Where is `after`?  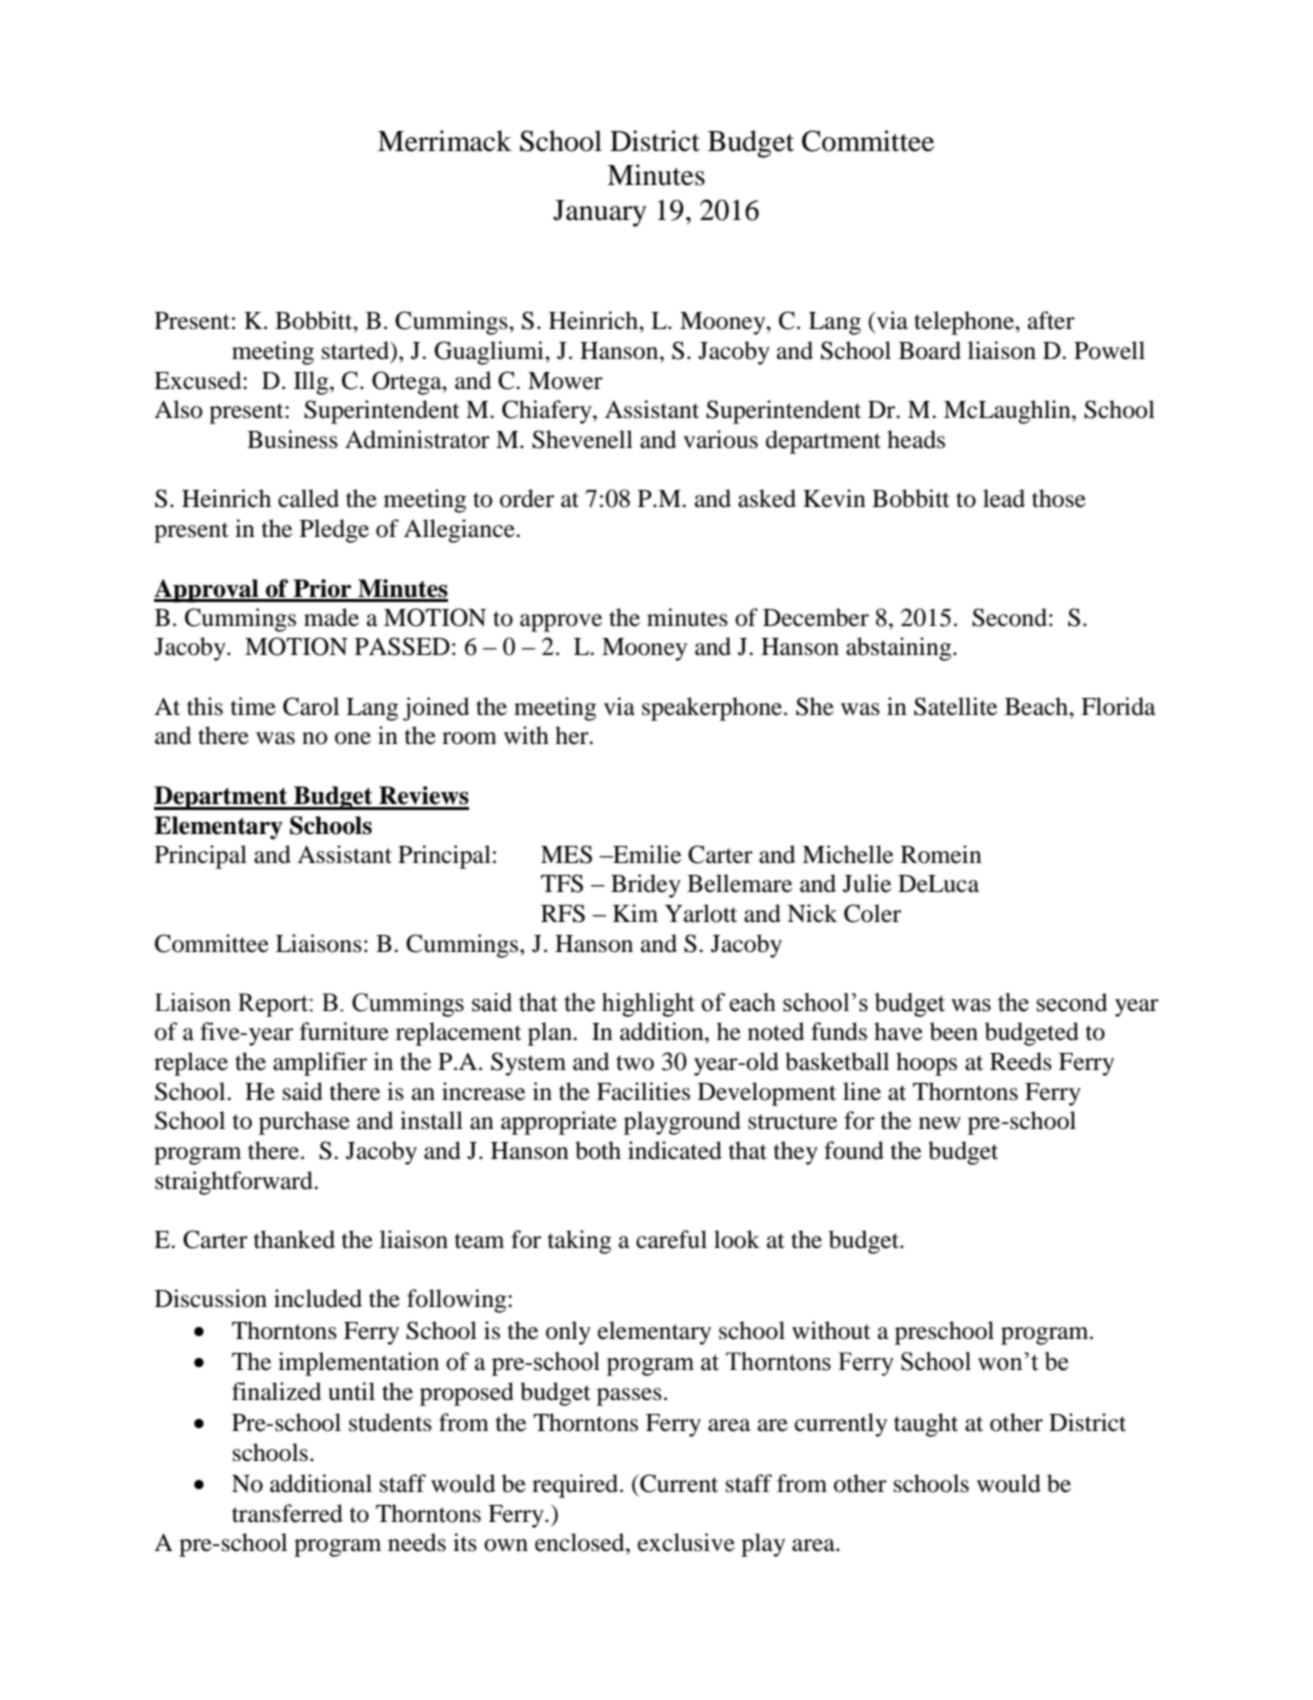 after is located at coordinates (1051, 320).
